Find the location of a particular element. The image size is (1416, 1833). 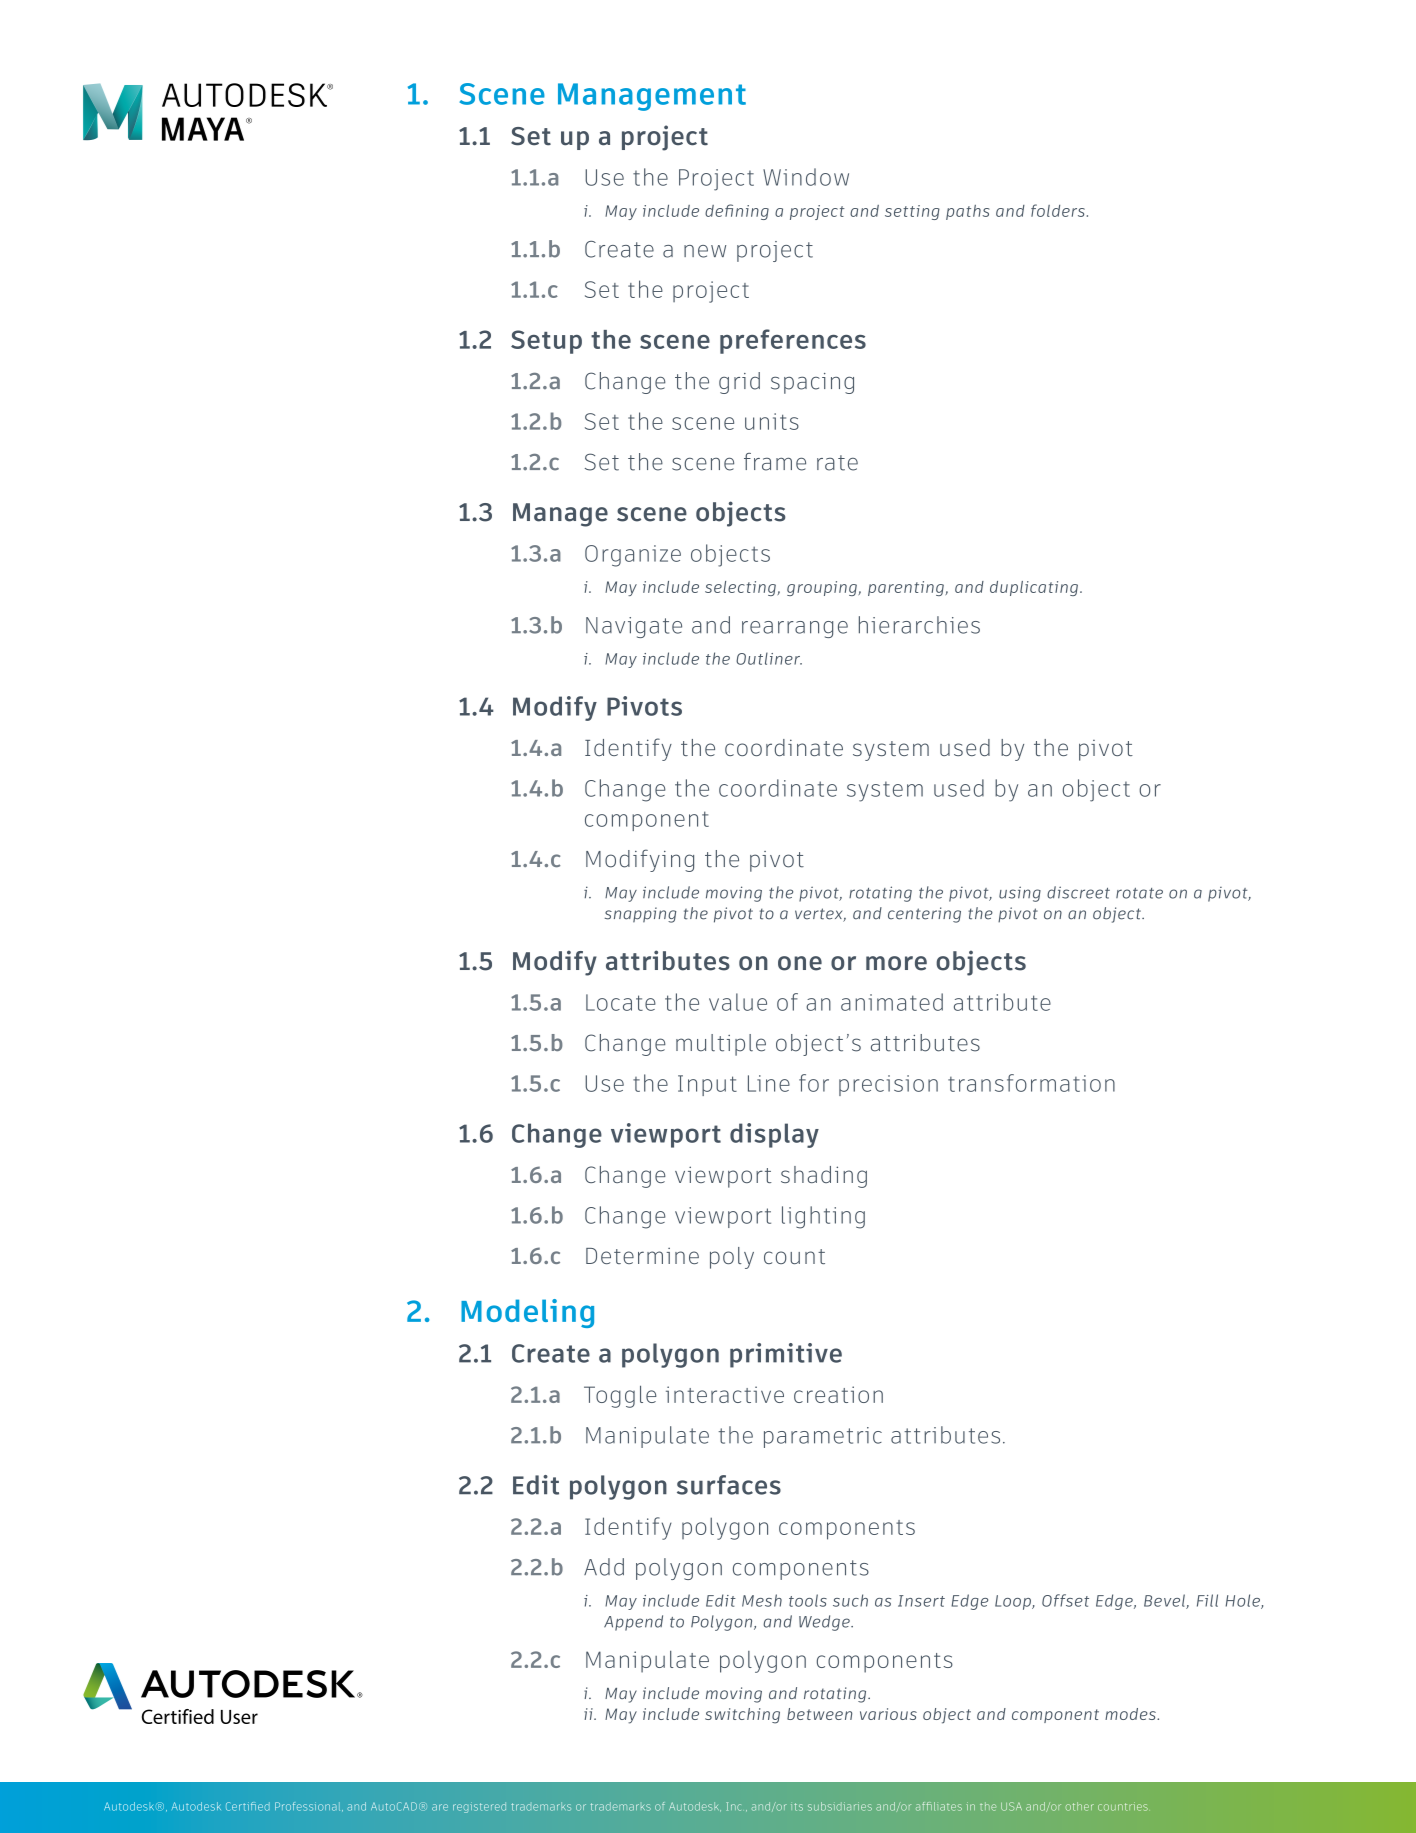

folders is located at coordinates (1058, 210).
